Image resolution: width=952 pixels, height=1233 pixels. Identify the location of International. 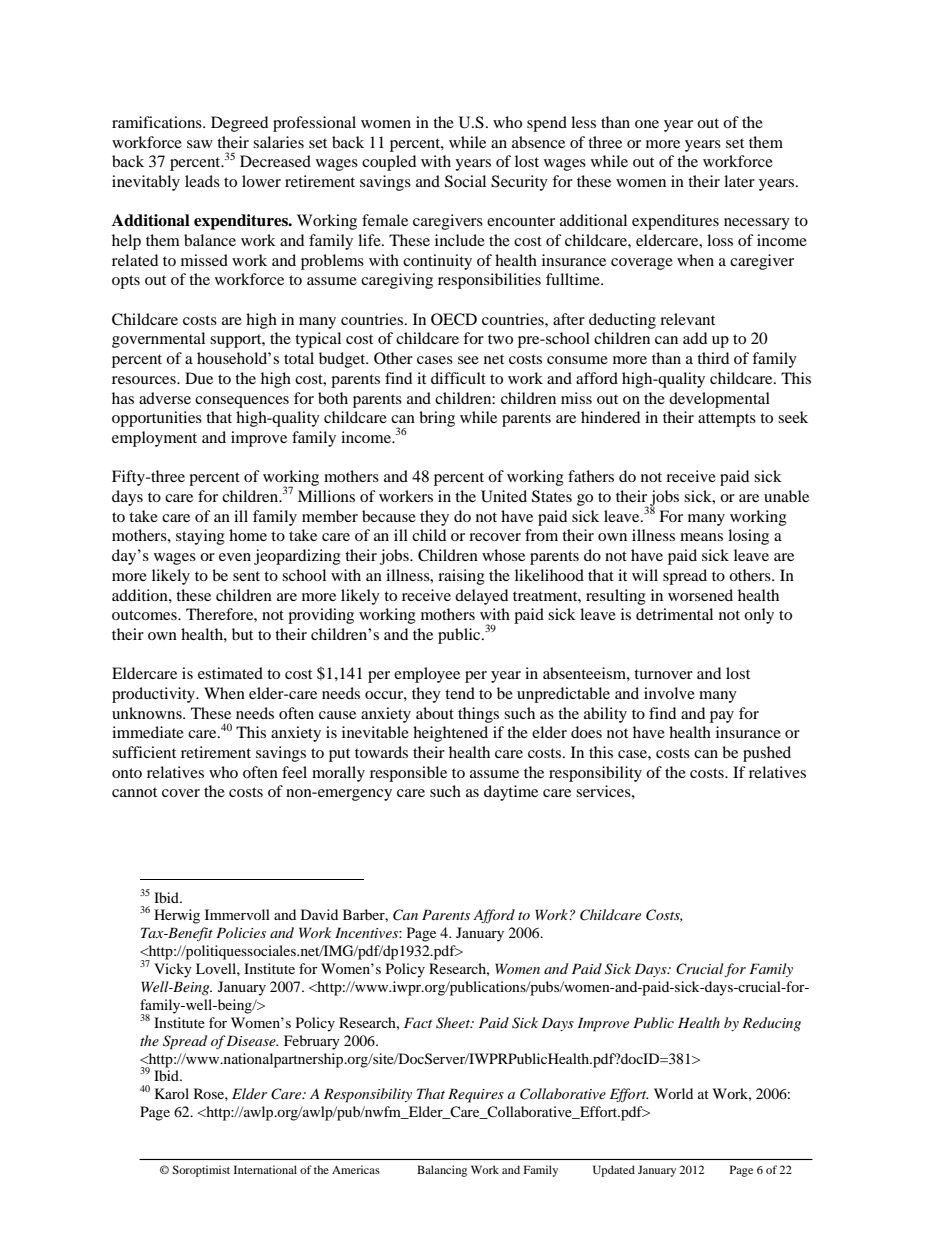
(265, 1169).
